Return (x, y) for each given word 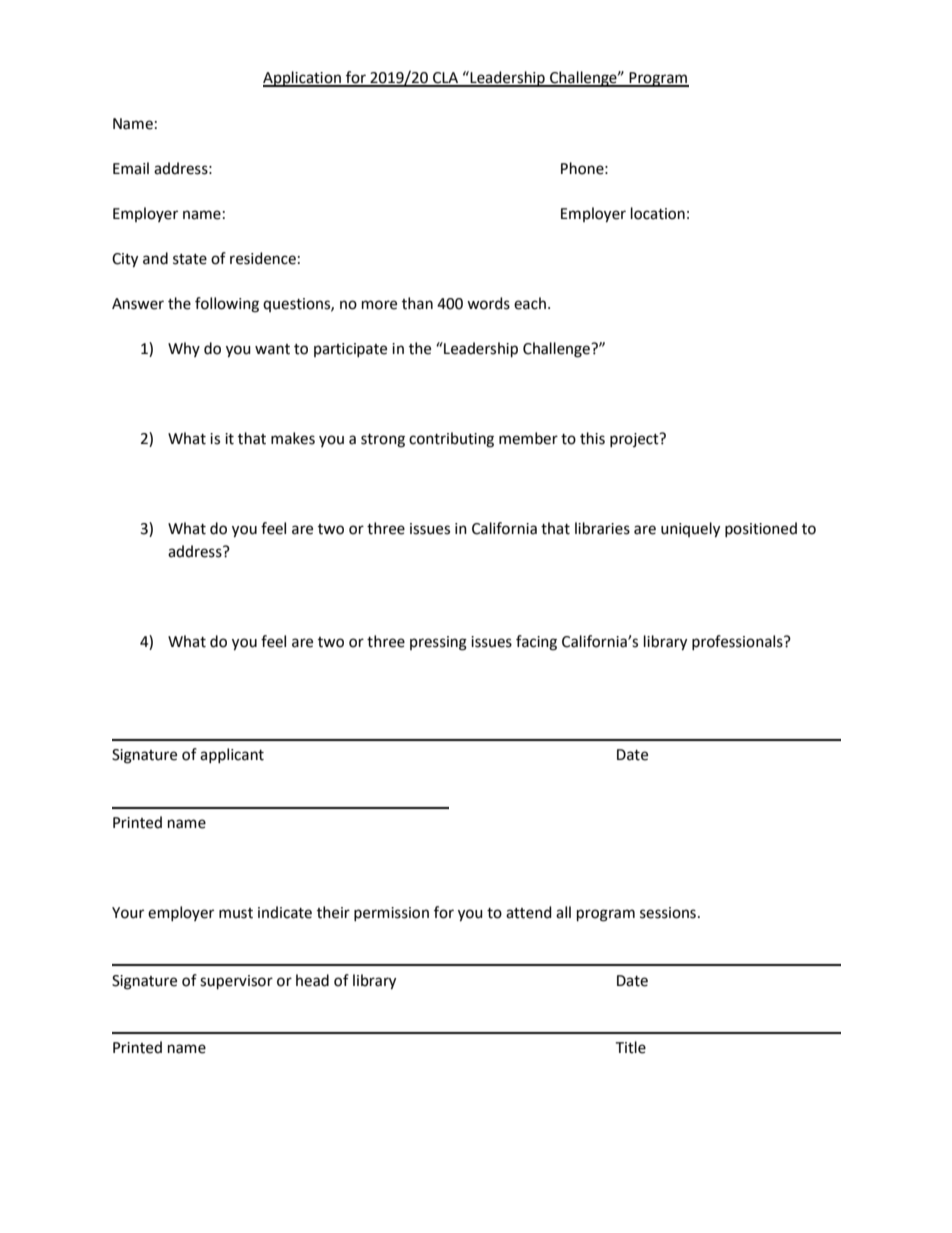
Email (131, 168)
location (658, 213)
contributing (451, 440)
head (312, 980)
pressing (438, 643)
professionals (738, 642)
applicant (232, 755)
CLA (446, 79)
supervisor (236, 982)
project (635, 440)
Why (184, 349)
